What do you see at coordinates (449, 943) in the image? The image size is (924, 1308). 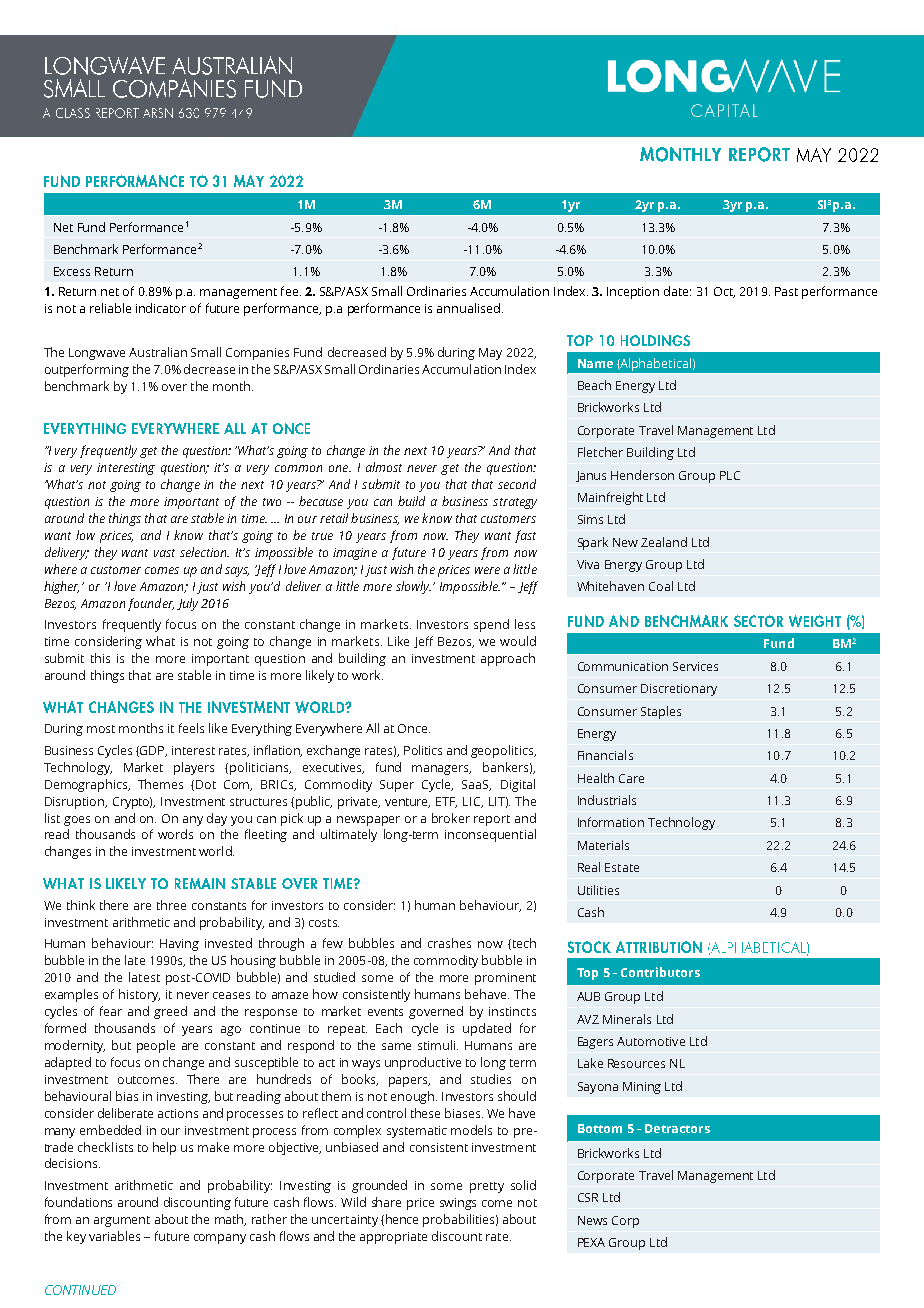 I see `crashes` at bounding box center [449, 943].
